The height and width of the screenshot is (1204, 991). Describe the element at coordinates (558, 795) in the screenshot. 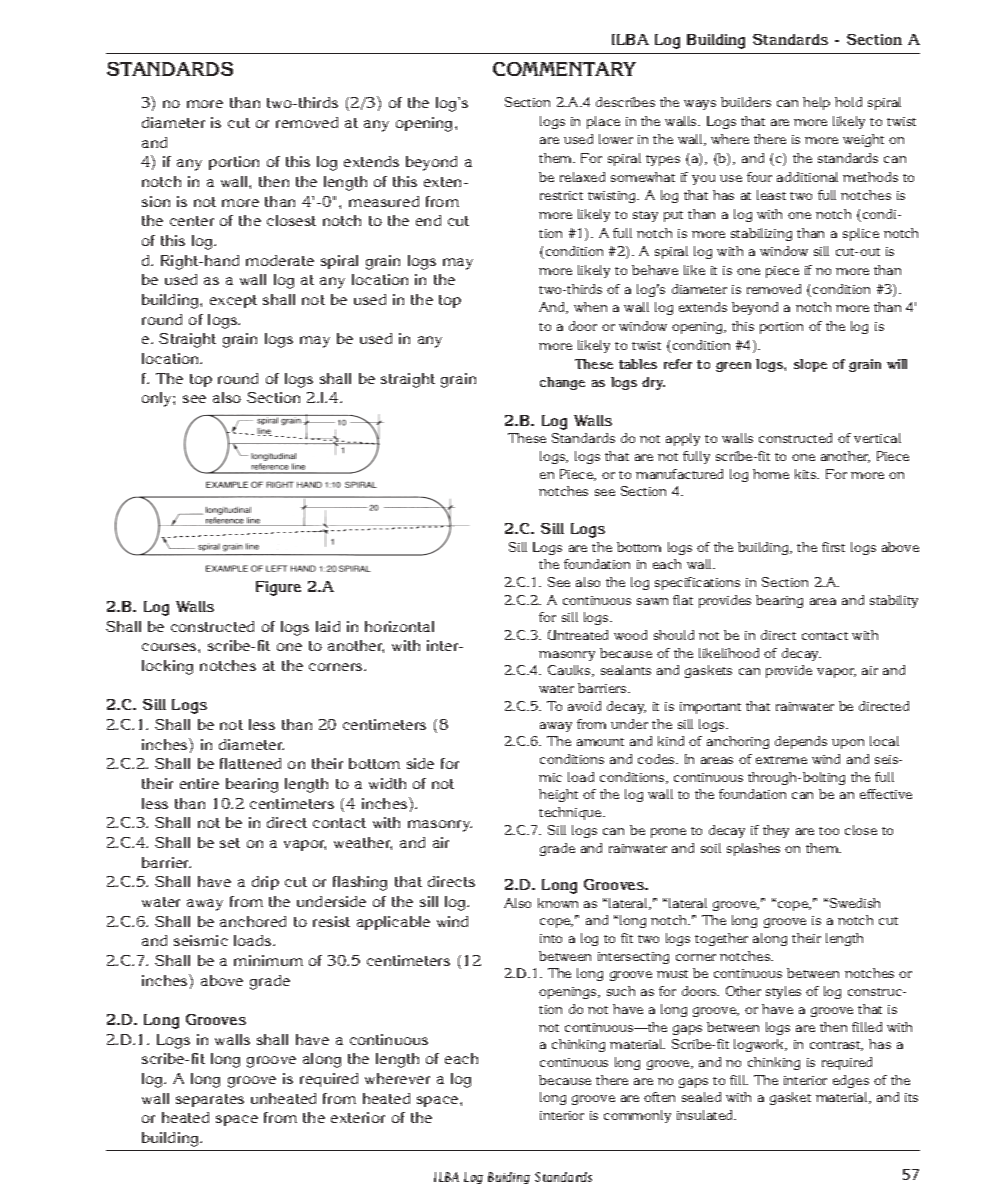

I see `height` at that location.
